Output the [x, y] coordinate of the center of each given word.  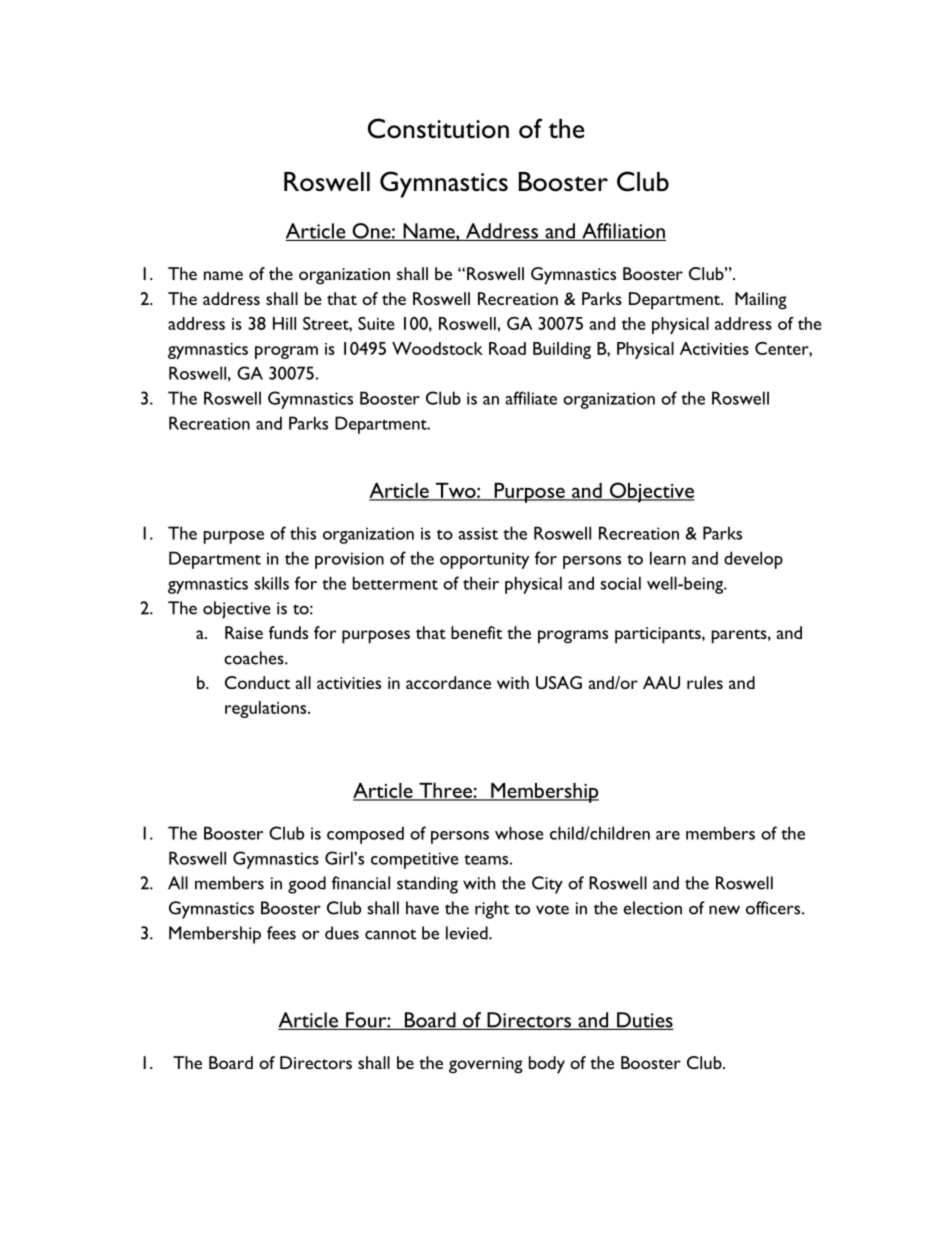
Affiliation [623, 232]
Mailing [761, 301]
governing [486, 1065]
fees [281, 933]
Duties [644, 1021]
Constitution [438, 128]
